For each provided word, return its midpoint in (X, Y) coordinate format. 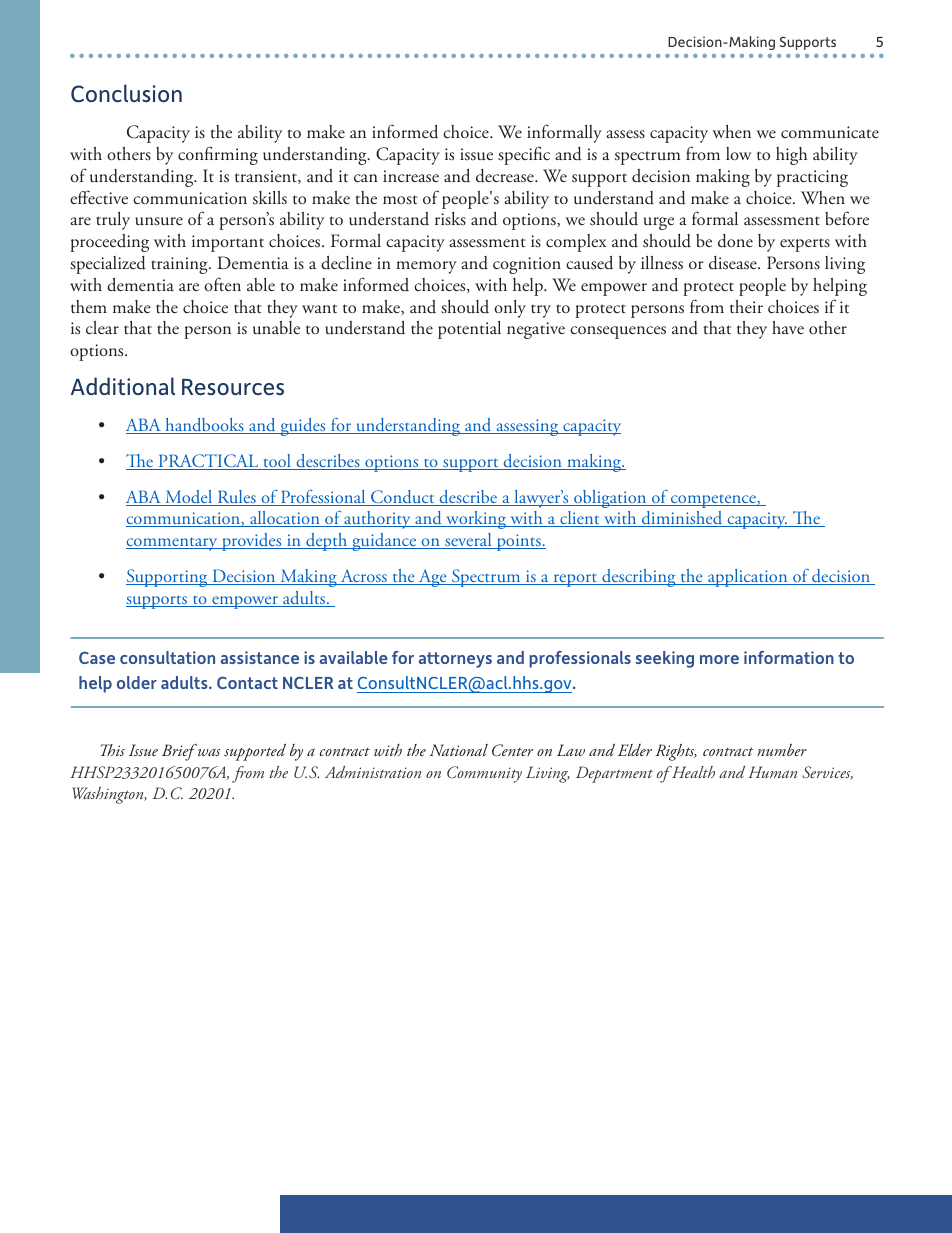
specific (524, 155)
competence (713, 501)
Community (484, 774)
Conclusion (126, 93)
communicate (830, 132)
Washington (109, 795)
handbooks (204, 426)
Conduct (403, 498)
